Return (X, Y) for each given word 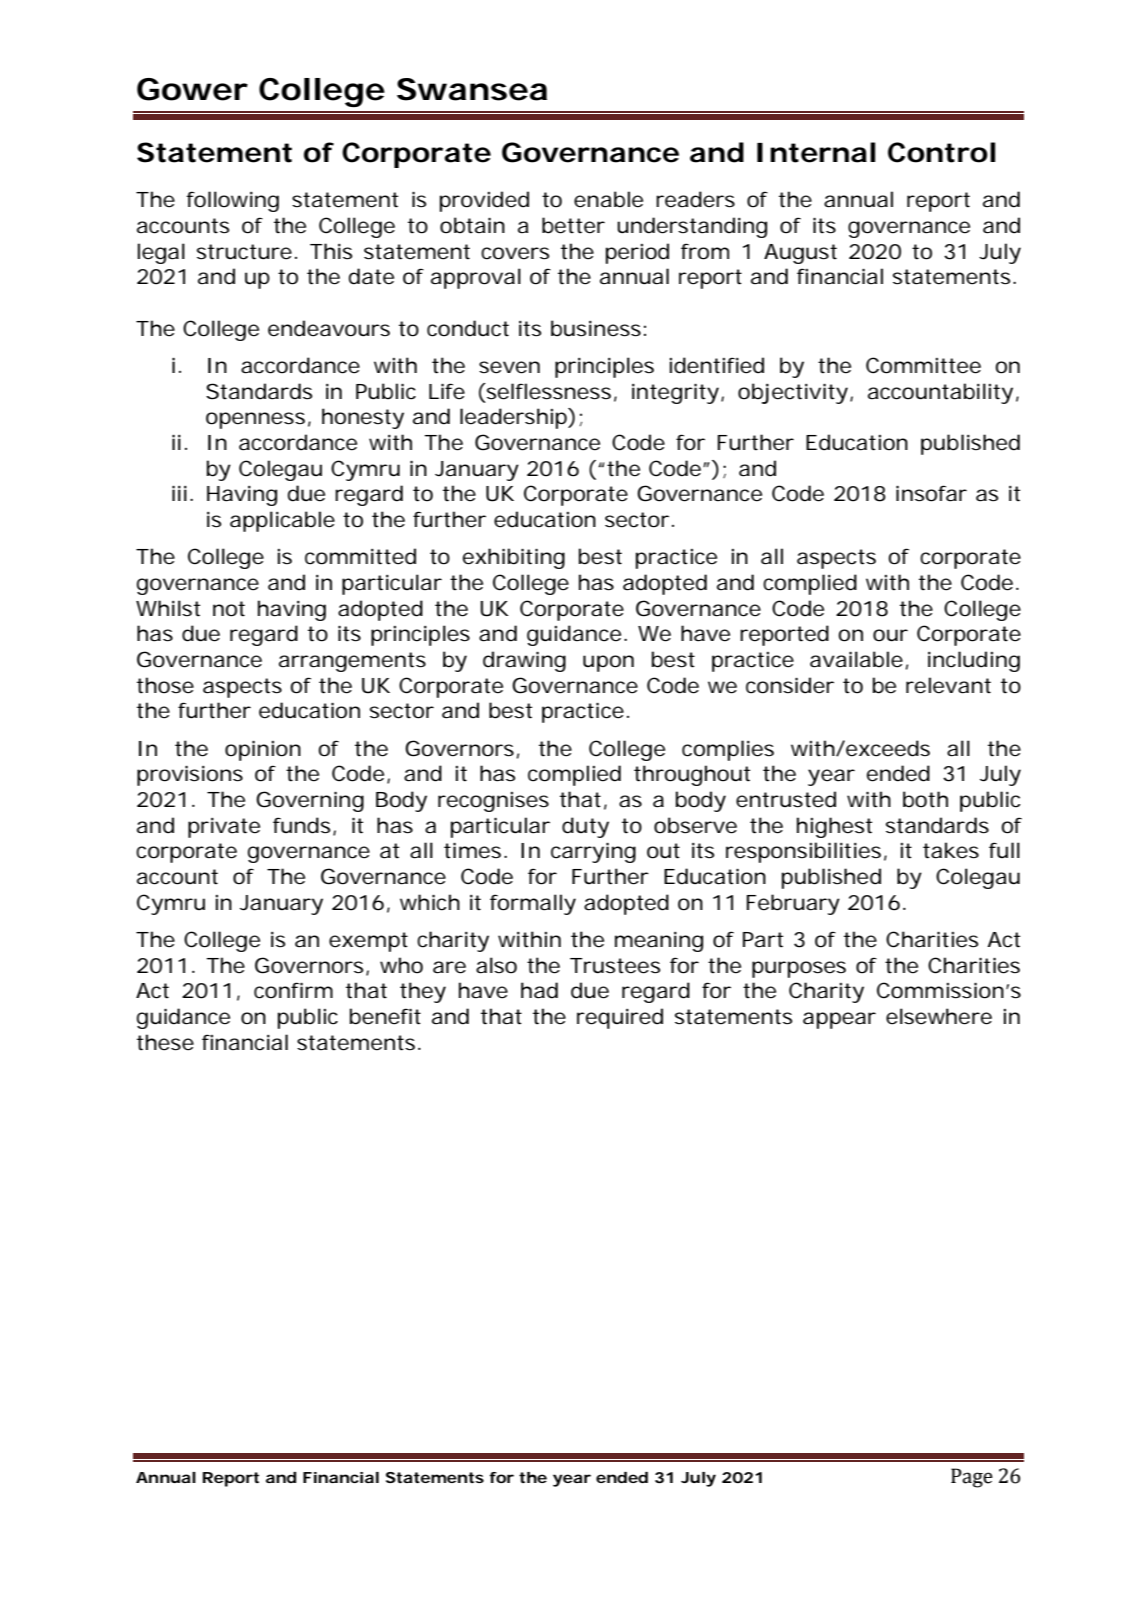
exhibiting (514, 558)
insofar (931, 493)
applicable (282, 521)
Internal (816, 152)
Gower (192, 89)
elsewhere (939, 1016)
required (620, 1018)
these (165, 1042)
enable (608, 199)
